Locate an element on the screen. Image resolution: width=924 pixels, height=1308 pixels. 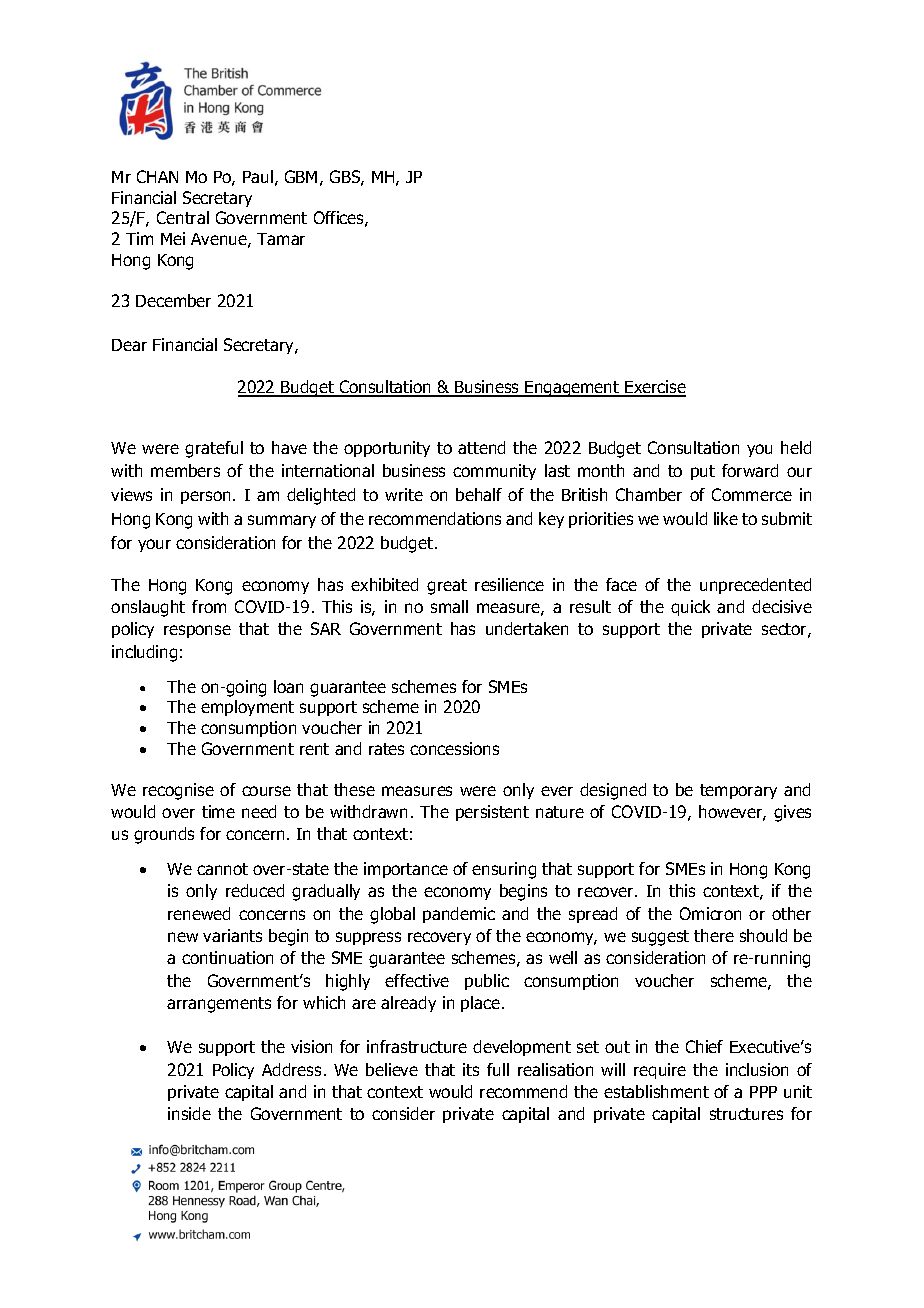
Omicron is located at coordinates (710, 913).
